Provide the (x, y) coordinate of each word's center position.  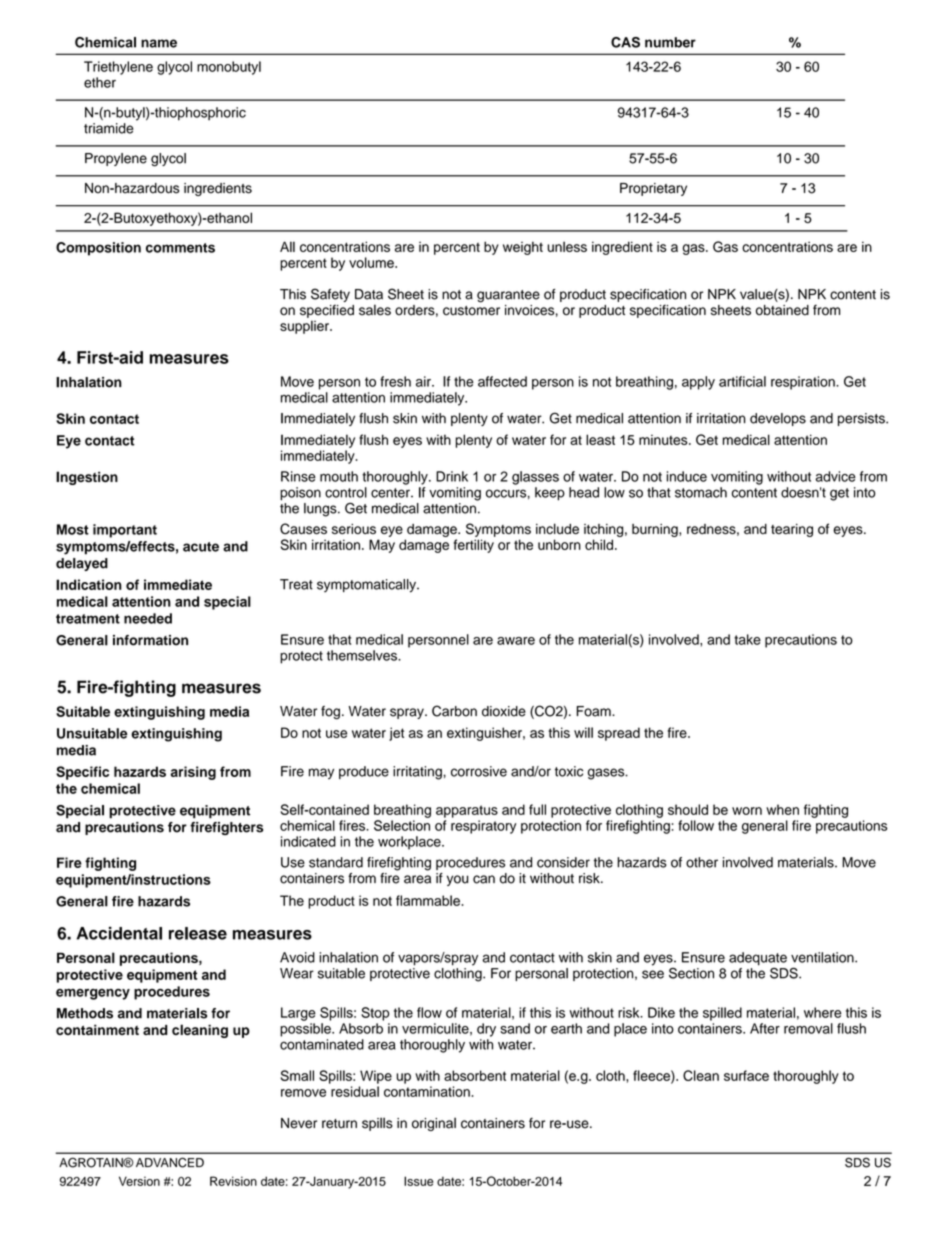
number (670, 42)
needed (148, 618)
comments (180, 248)
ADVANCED (170, 1162)
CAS (625, 42)
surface (746, 1075)
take (747, 639)
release (198, 933)
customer (471, 311)
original (434, 1124)
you (457, 880)
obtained (782, 310)
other (702, 862)
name (159, 43)
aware (516, 641)
